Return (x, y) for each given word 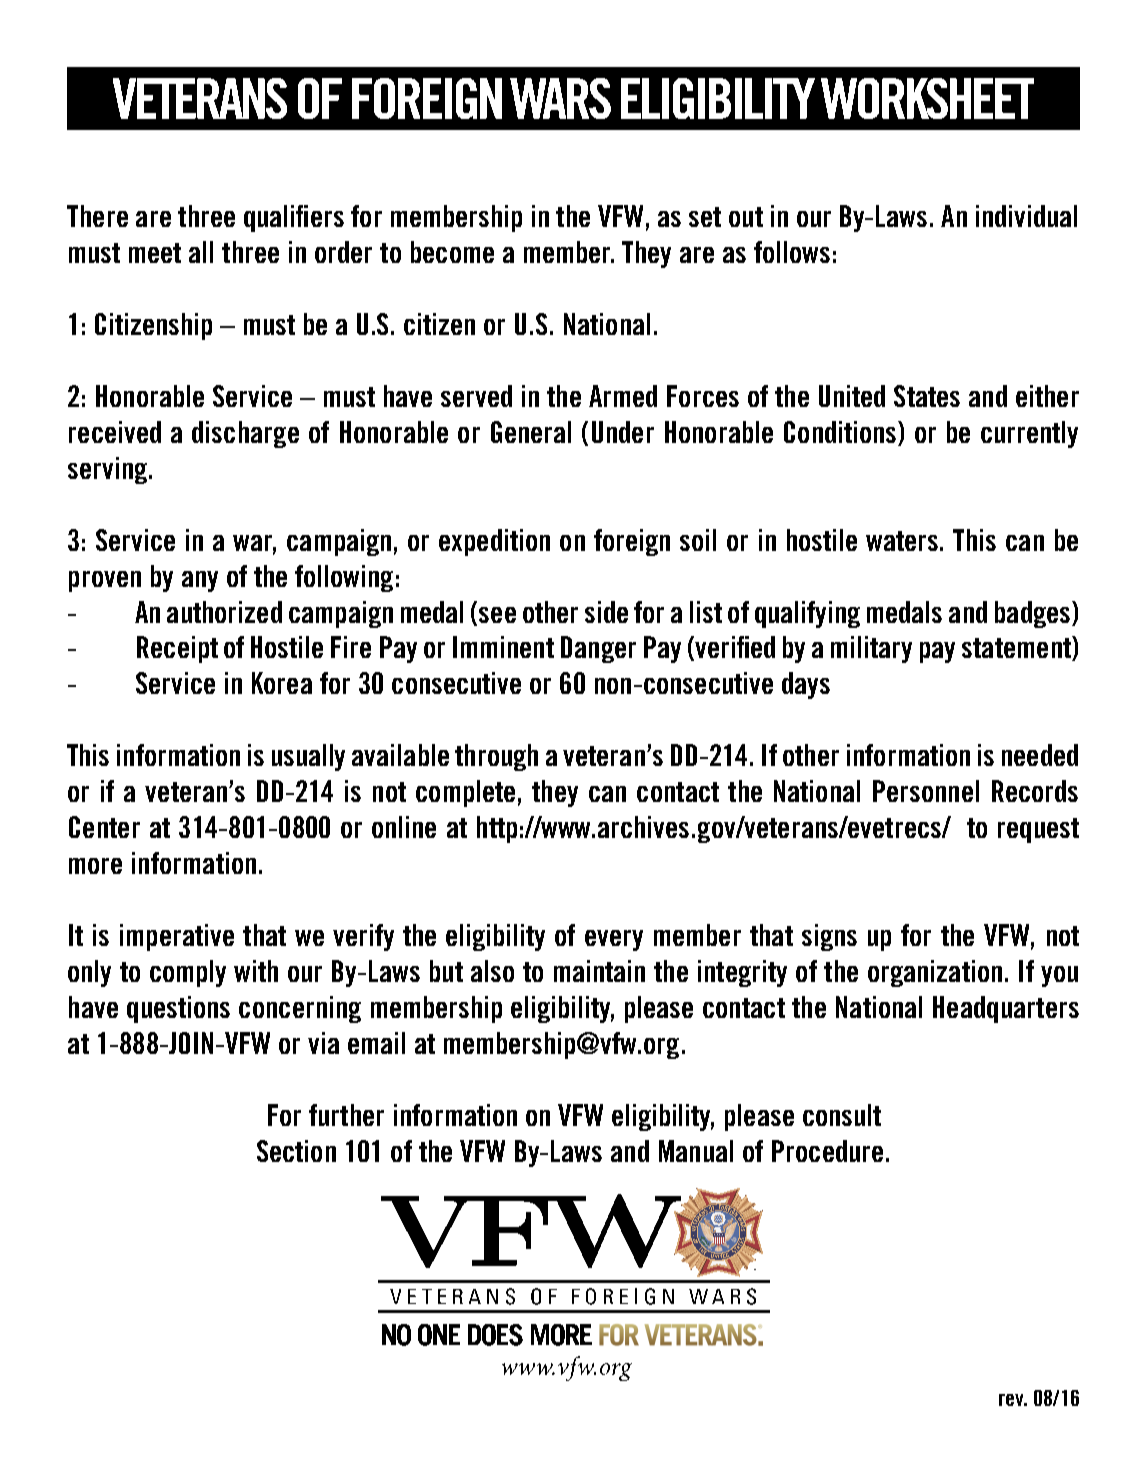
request (1038, 830)
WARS (560, 98)
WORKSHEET (927, 98)
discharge (245, 434)
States (927, 396)
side (606, 612)
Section (296, 1151)
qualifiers (294, 218)
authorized (224, 612)
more (95, 866)
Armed (623, 396)
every (614, 940)
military (871, 649)
